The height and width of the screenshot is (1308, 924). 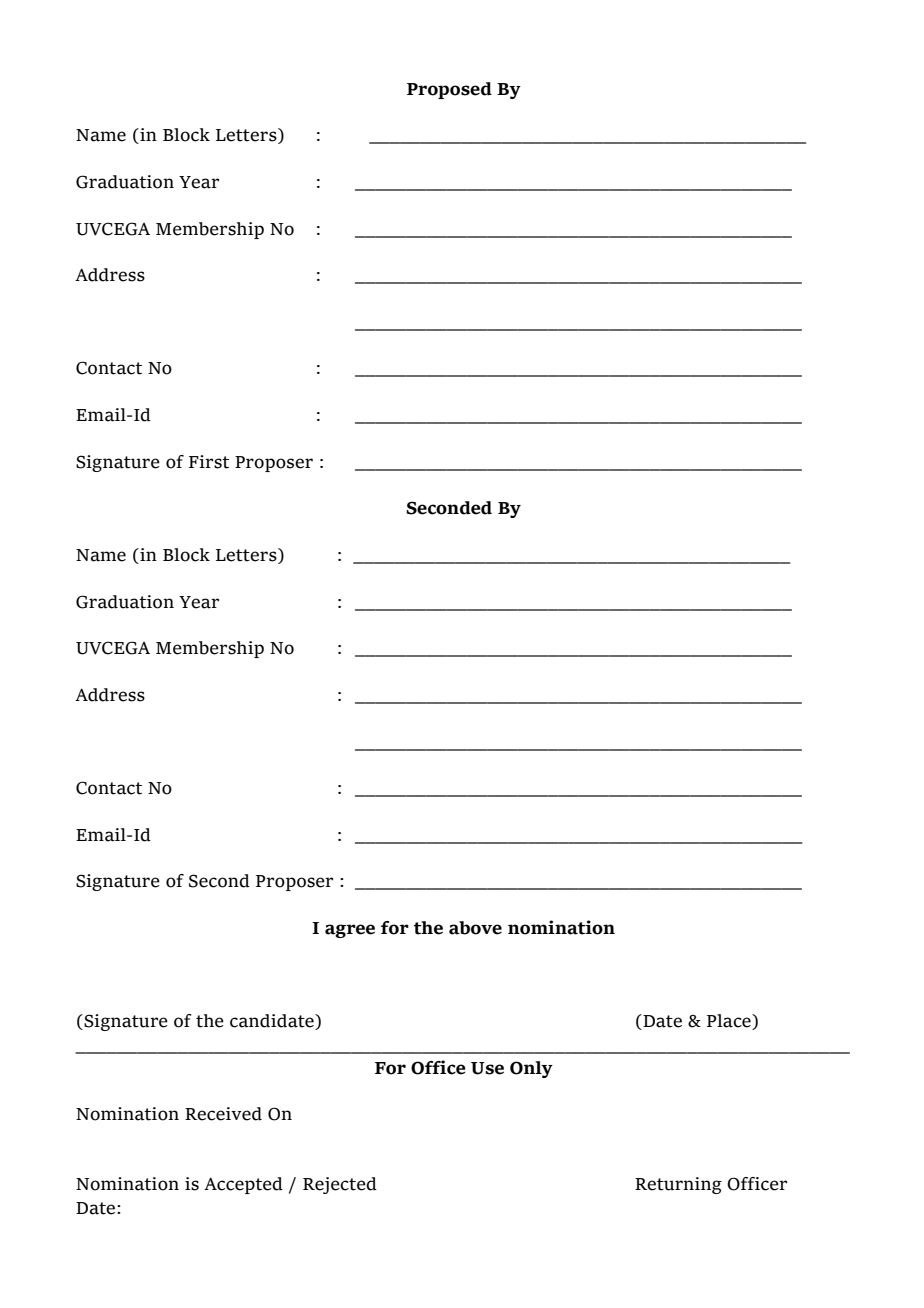 I want to click on Only, so click(x=531, y=1069).
